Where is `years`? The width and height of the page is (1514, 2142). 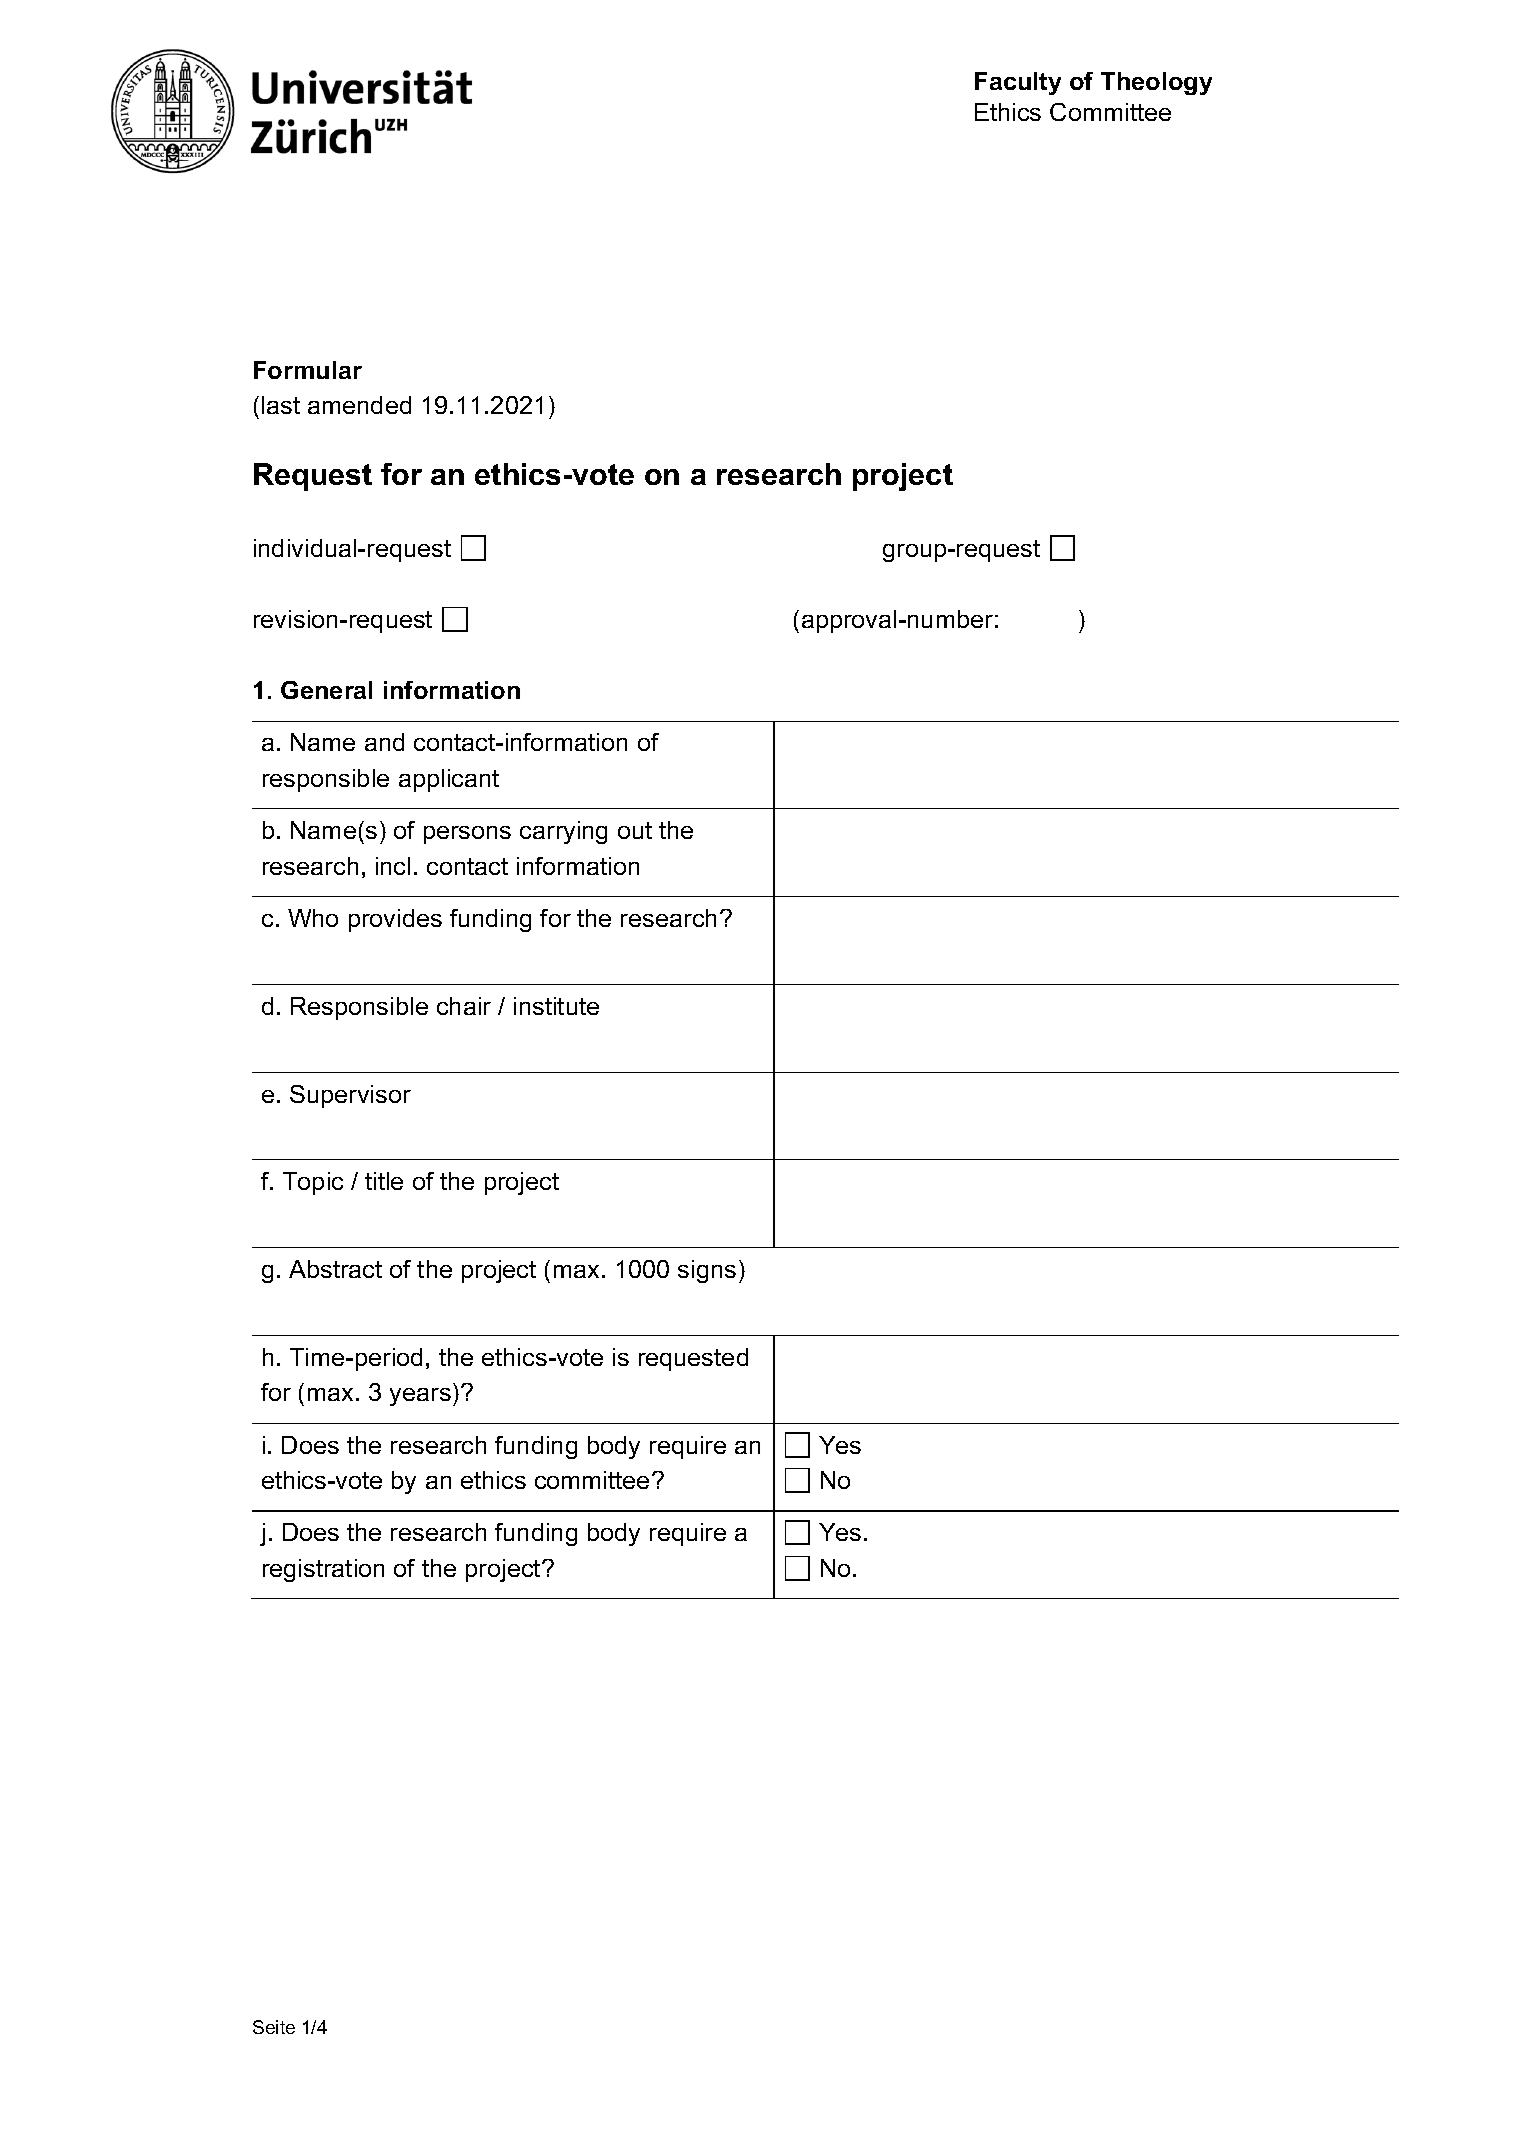
years is located at coordinates (420, 1397).
